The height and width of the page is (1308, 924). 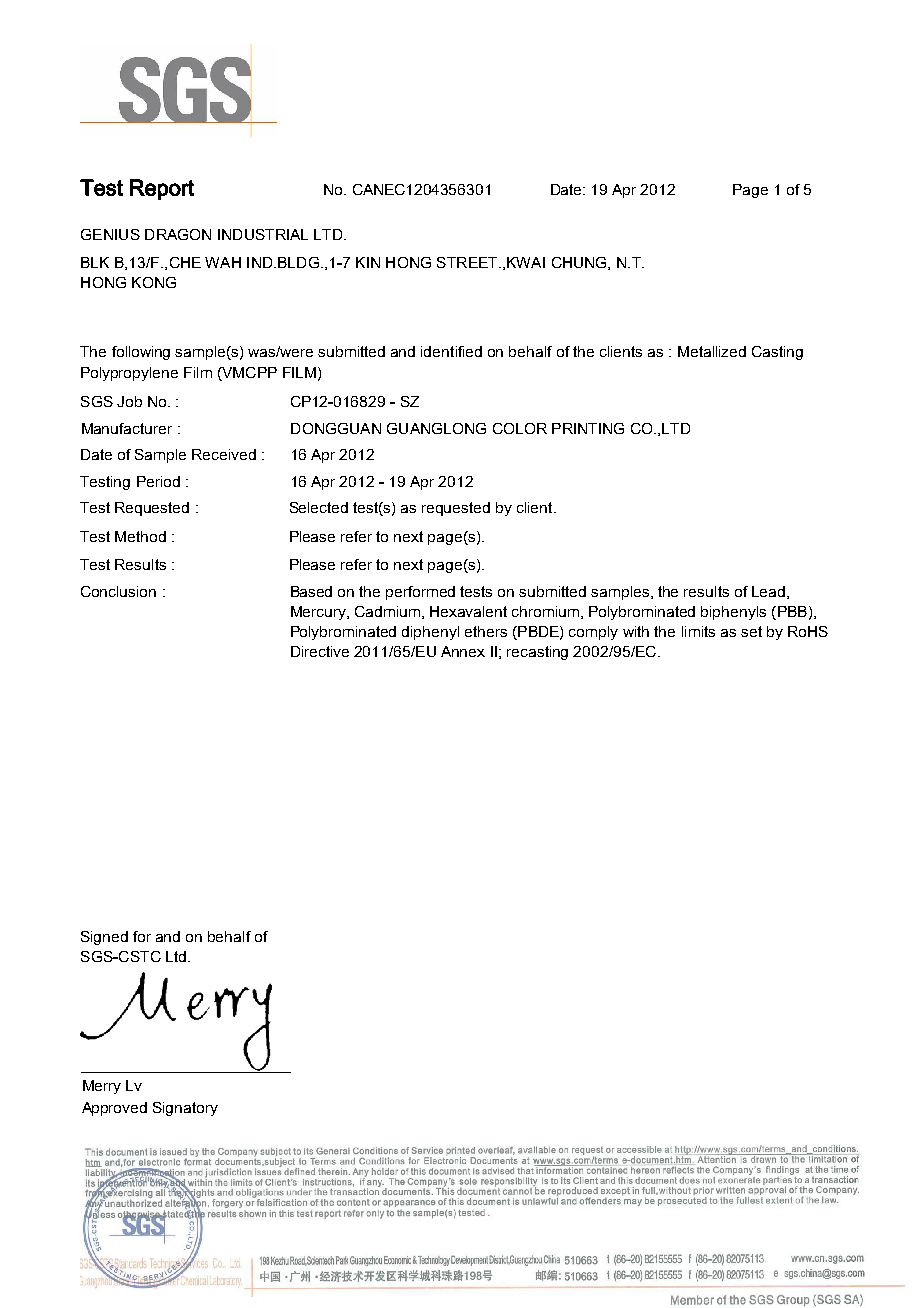 What do you see at coordinates (114, 1109) in the page?
I see `Approved` at bounding box center [114, 1109].
